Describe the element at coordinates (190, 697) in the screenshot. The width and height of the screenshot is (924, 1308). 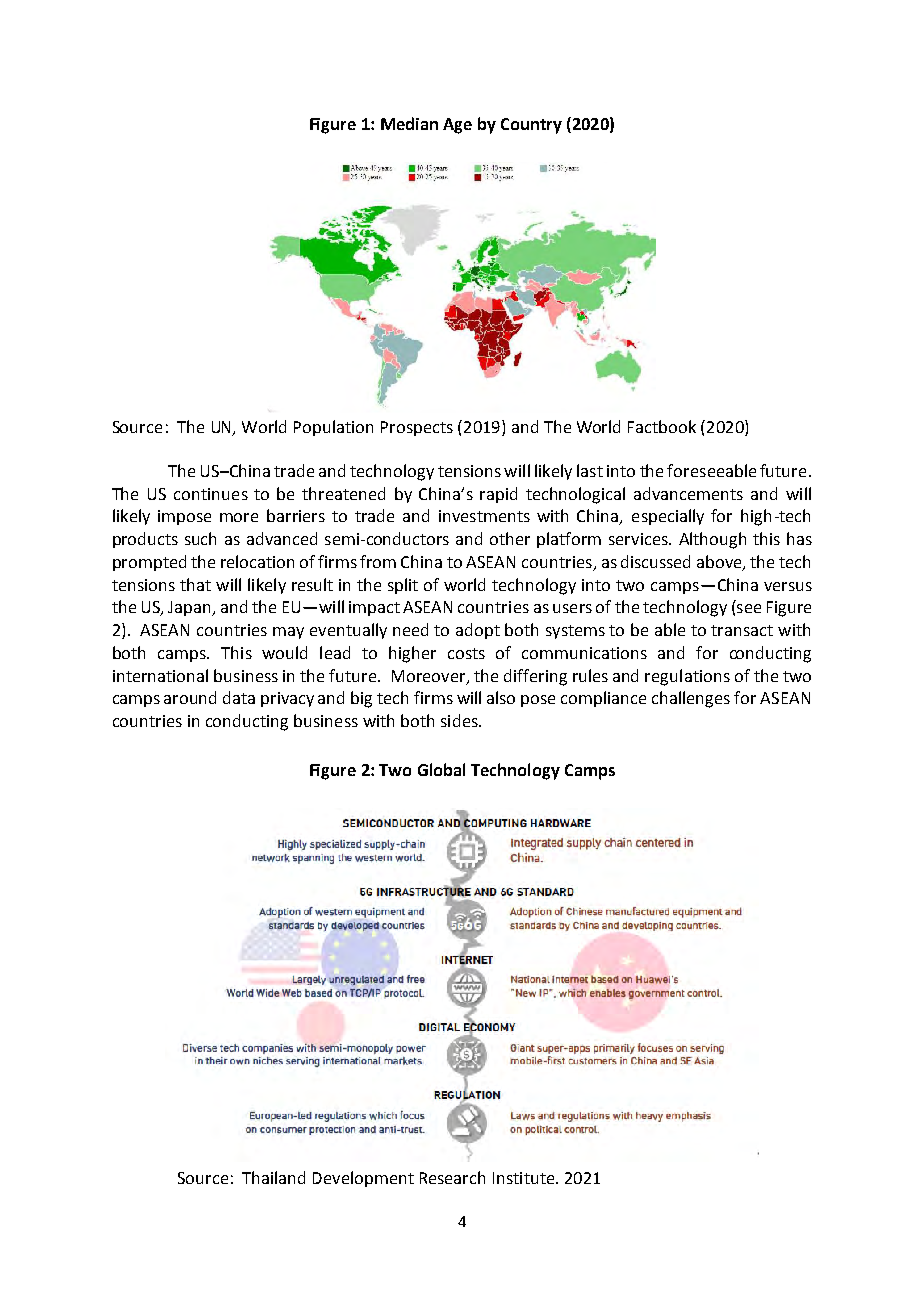
I see `around` at that location.
